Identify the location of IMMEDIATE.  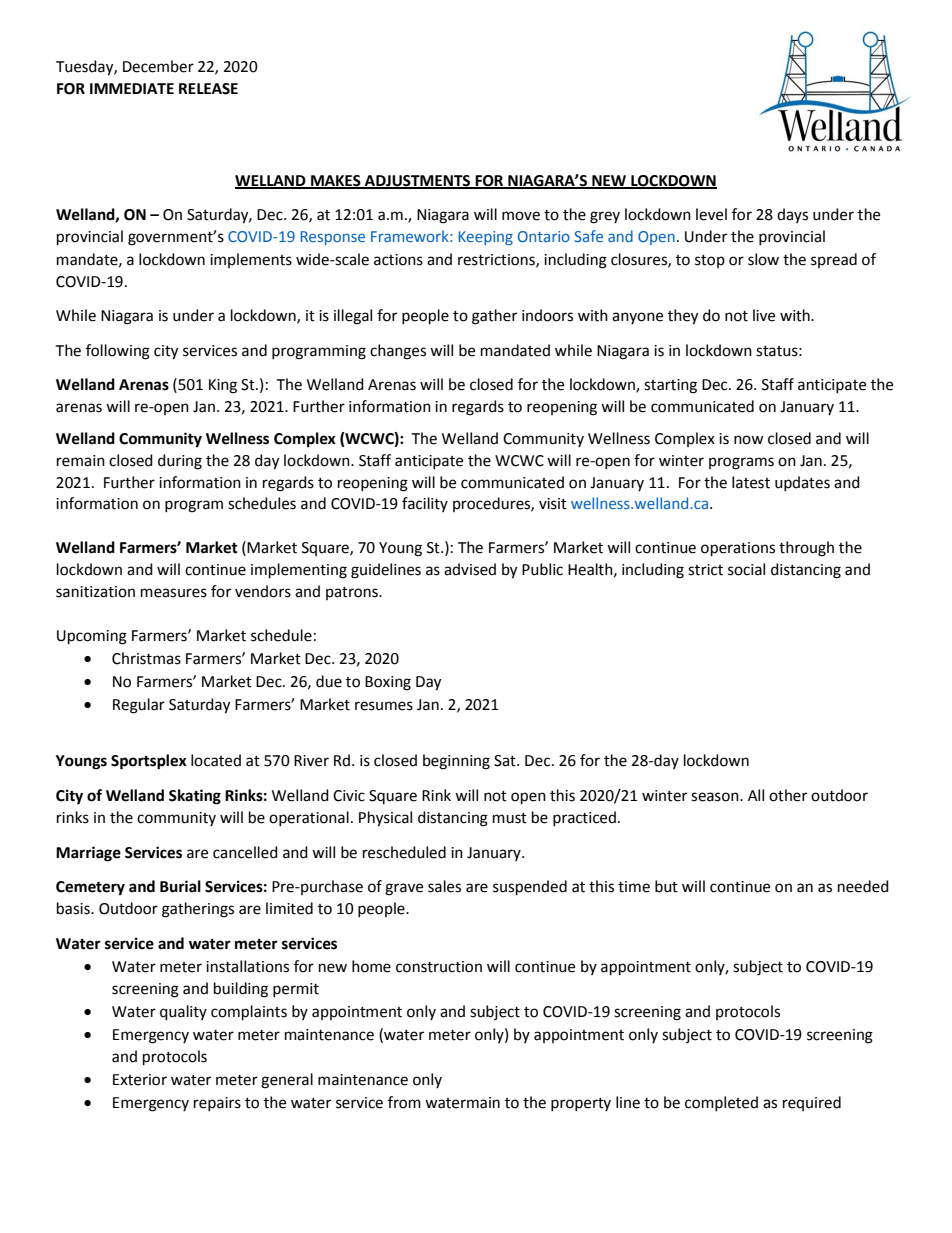
(132, 88).
